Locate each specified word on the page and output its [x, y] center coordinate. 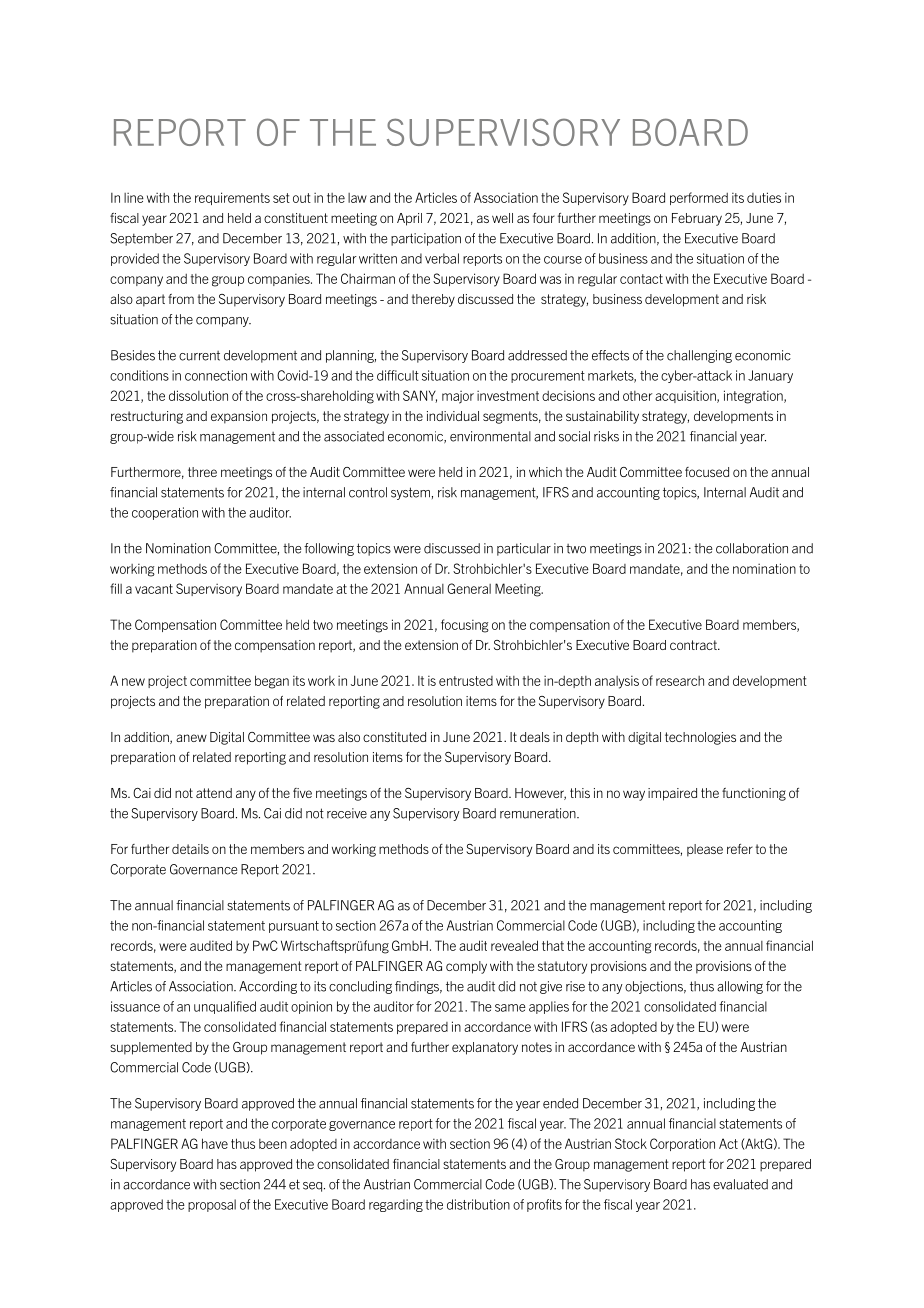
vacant [154, 589]
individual [453, 416]
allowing [740, 987]
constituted [394, 737]
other [637, 396]
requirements [232, 198]
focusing [465, 626]
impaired [672, 794]
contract [694, 645]
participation [426, 239]
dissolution [198, 395]
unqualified [225, 1007]
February [697, 219]
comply [466, 967]
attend [214, 793]
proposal [212, 1205]
